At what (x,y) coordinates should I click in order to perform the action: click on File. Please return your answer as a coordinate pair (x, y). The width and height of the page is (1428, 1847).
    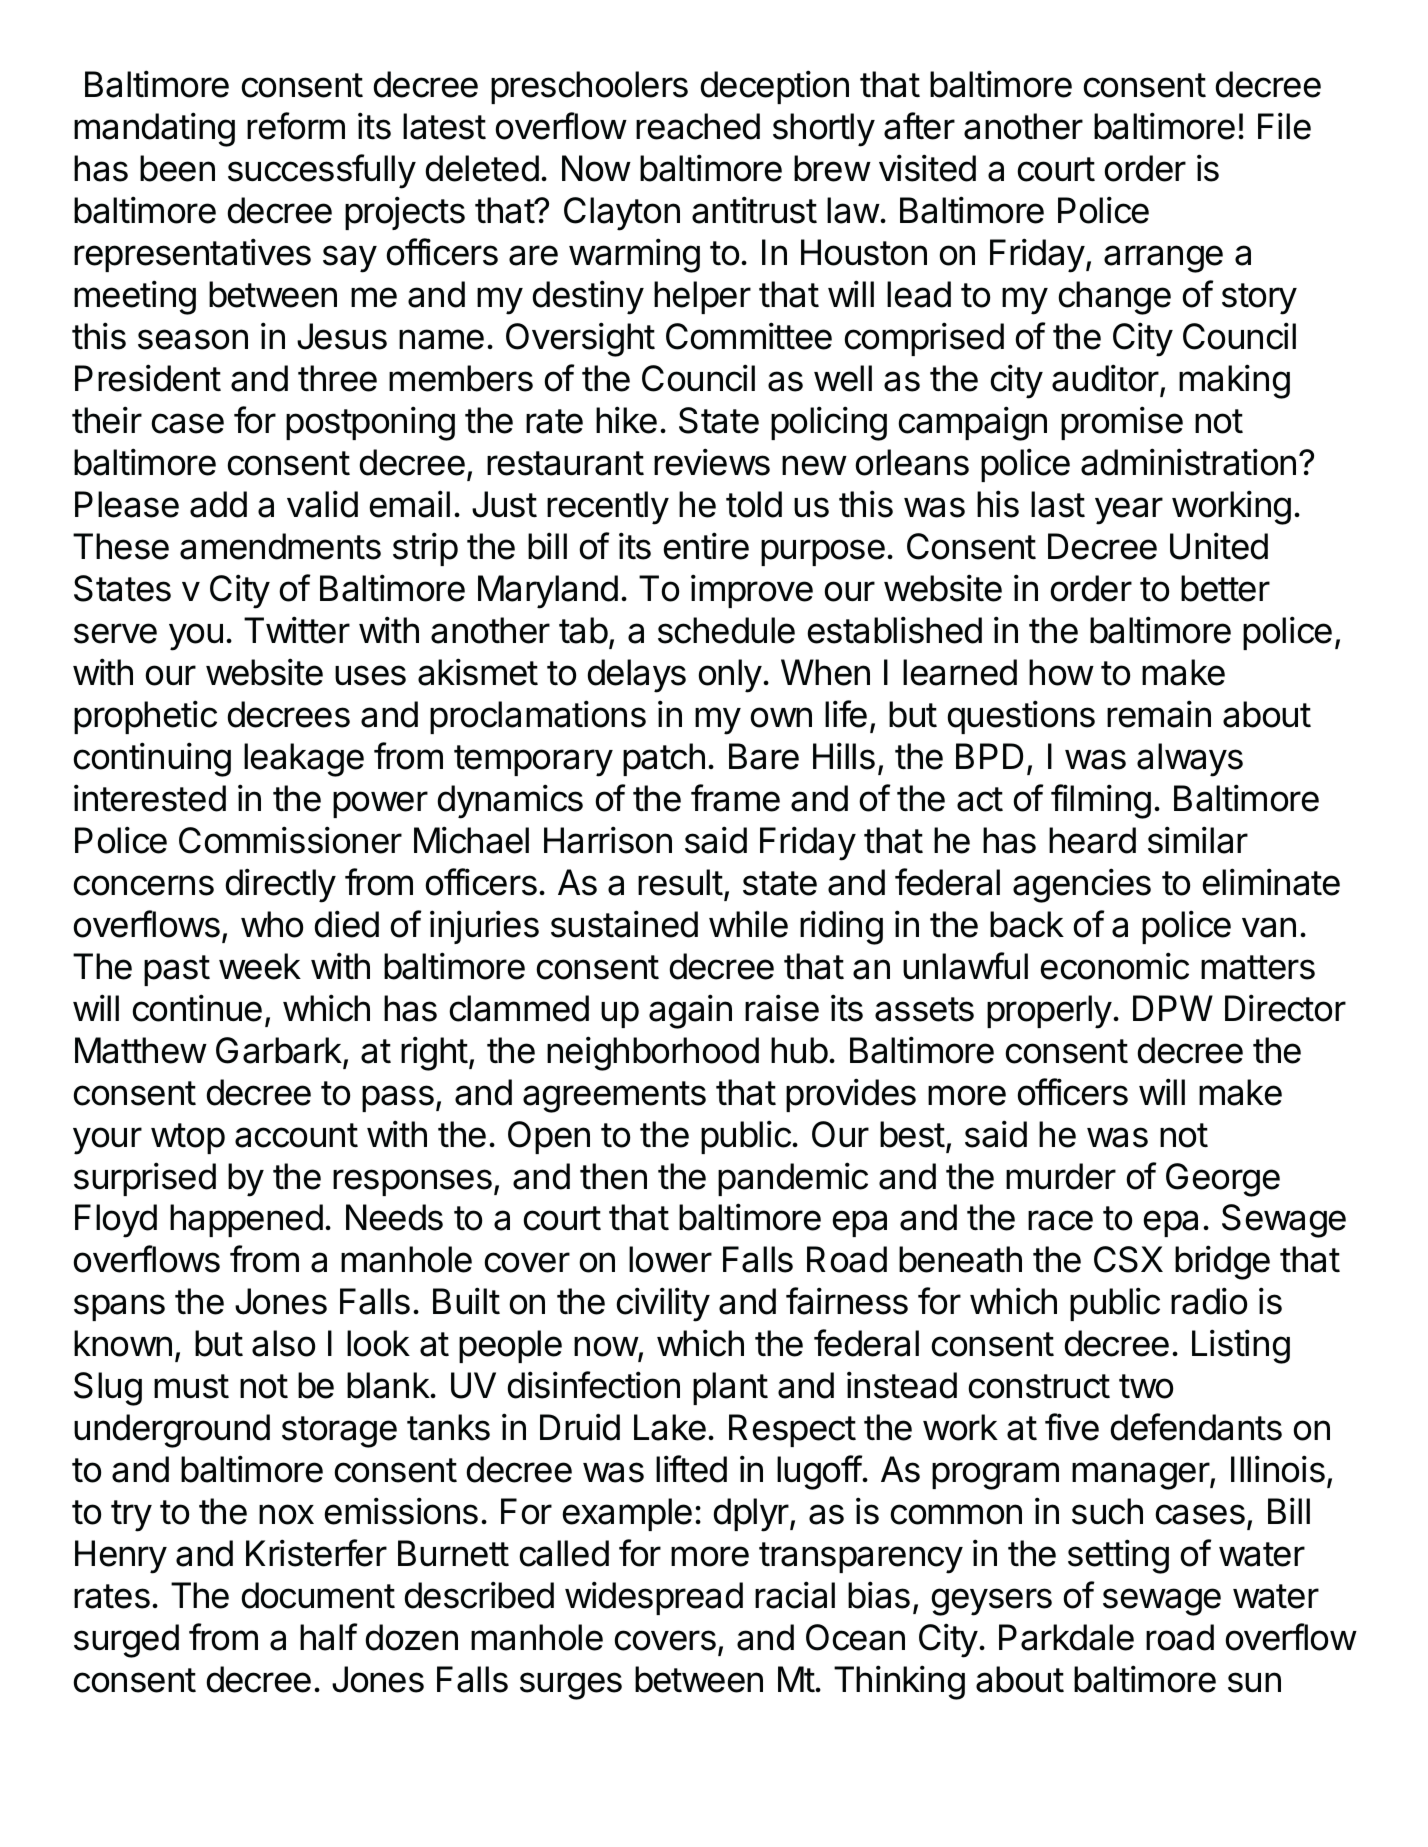
    Looking at the image, I should click on (1284, 126).
